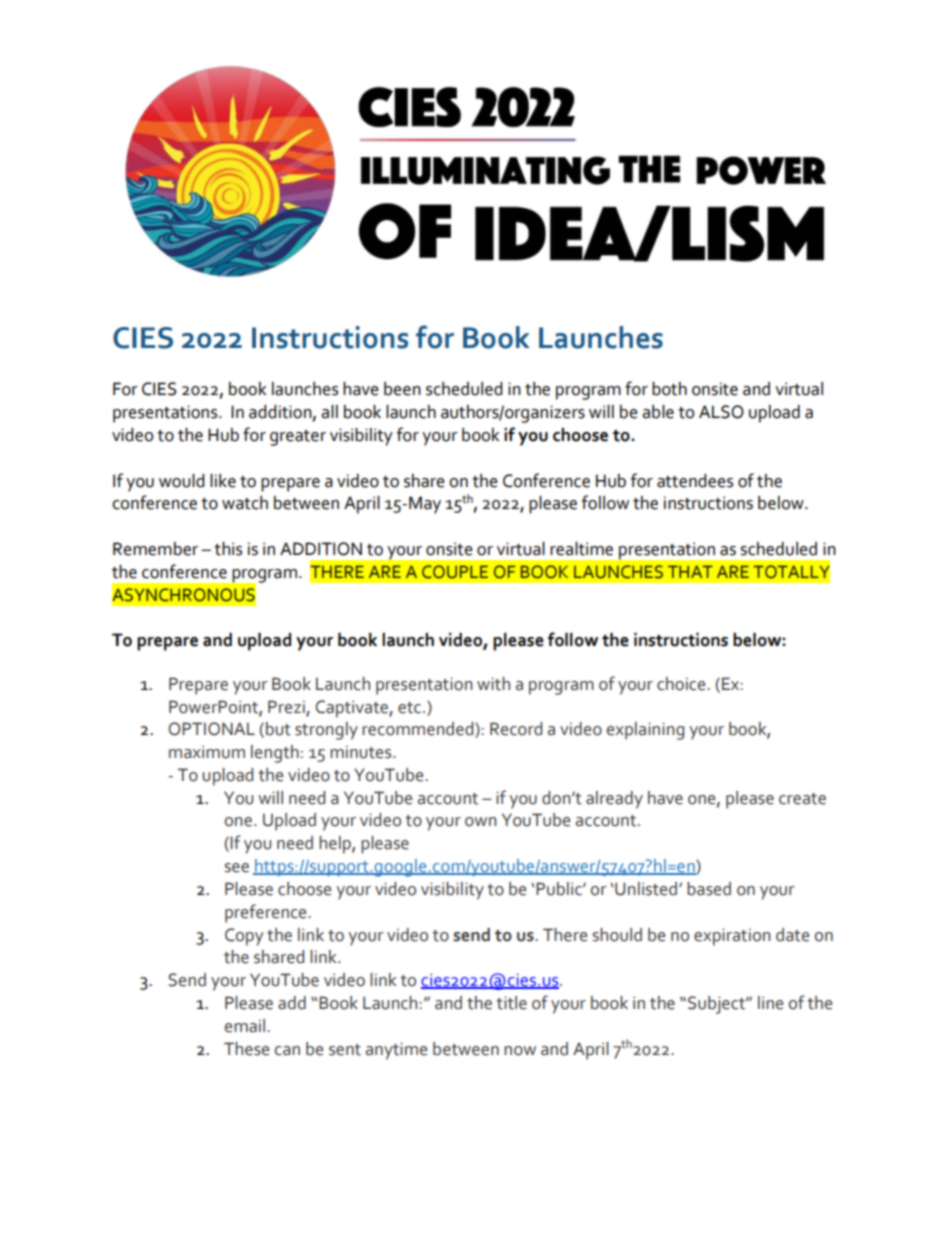 The image size is (952, 1233). What do you see at coordinates (298, 438) in the page?
I see `greater` at bounding box center [298, 438].
